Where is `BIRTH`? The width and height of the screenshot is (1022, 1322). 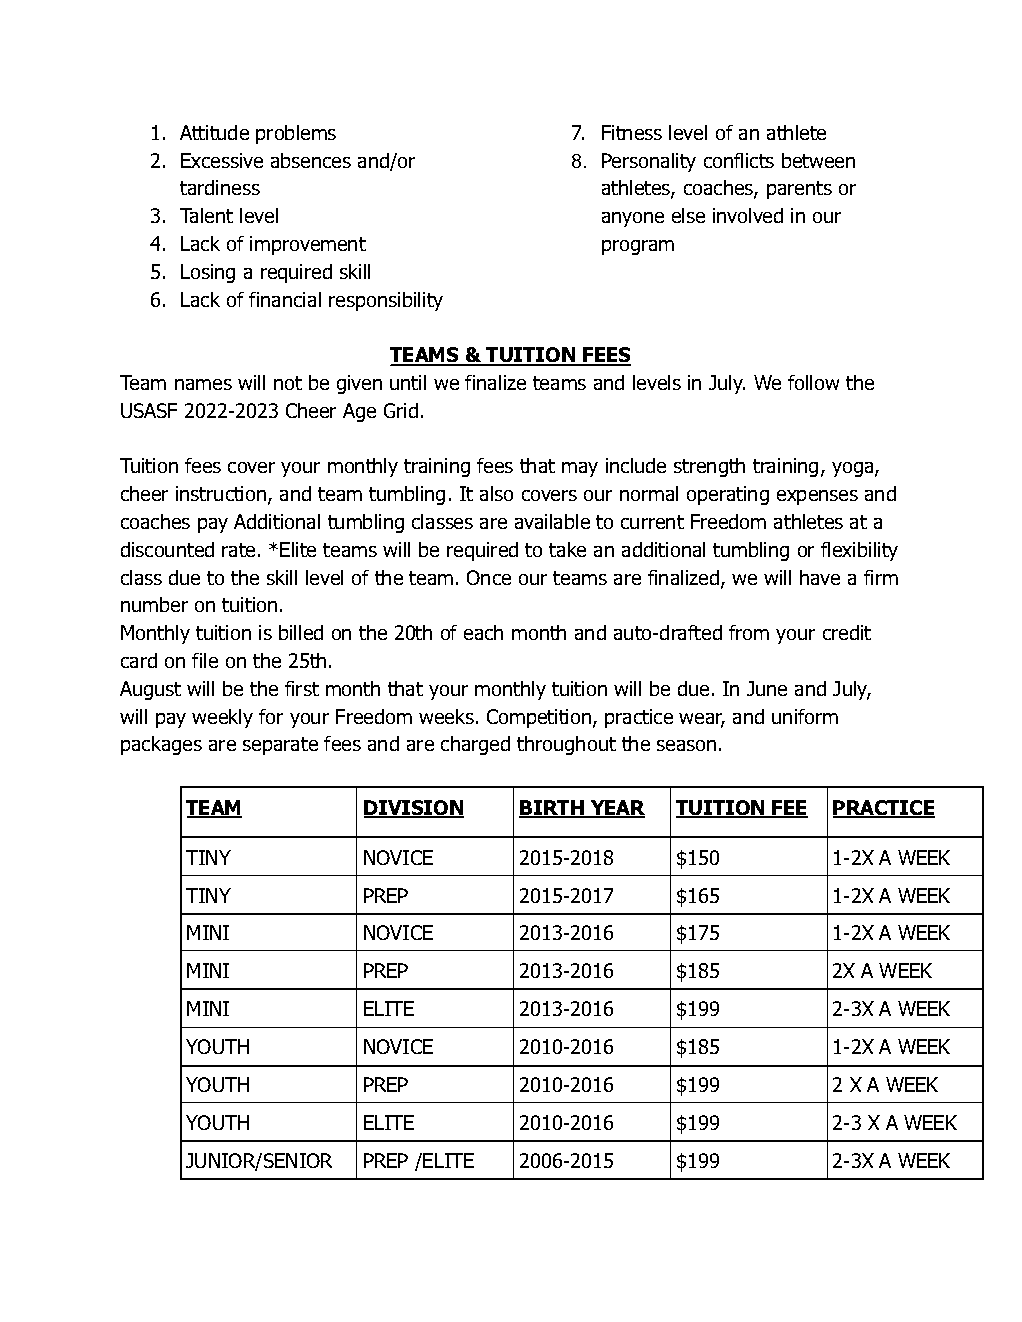 BIRTH is located at coordinates (552, 808).
